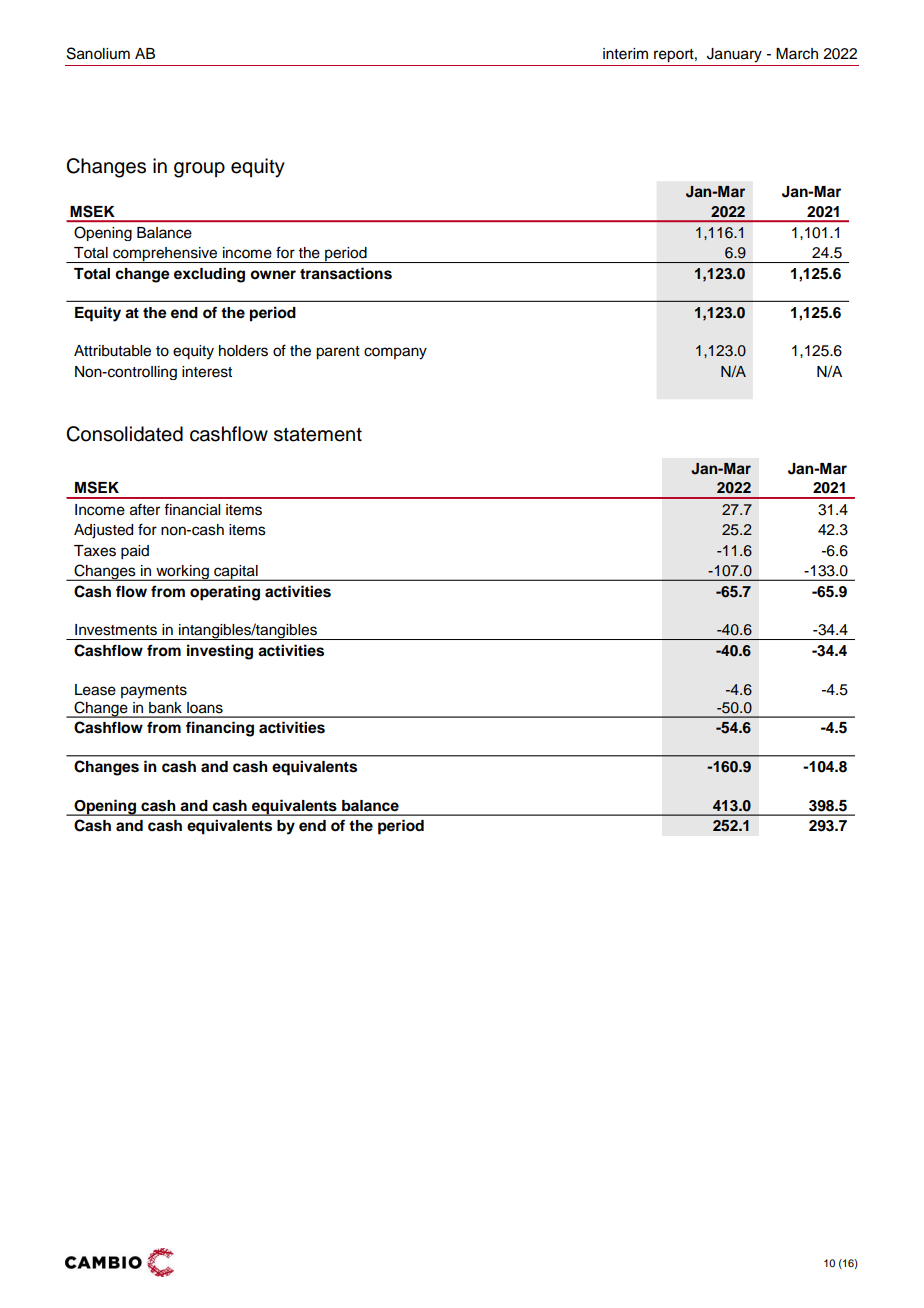  What do you see at coordinates (625, 54) in the document?
I see `interim` at bounding box center [625, 54].
